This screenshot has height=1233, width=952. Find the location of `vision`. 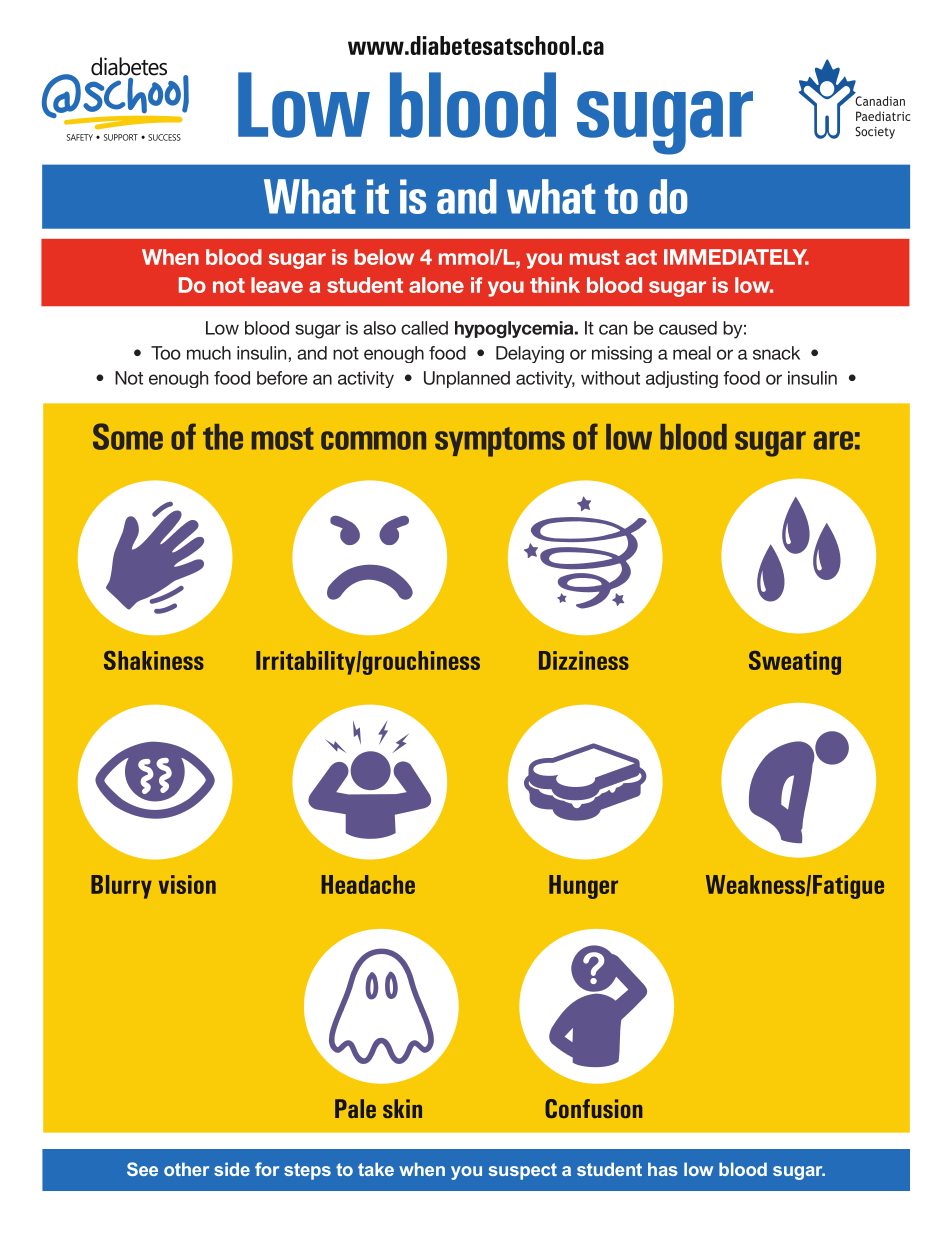

vision is located at coordinates (187, 884).
